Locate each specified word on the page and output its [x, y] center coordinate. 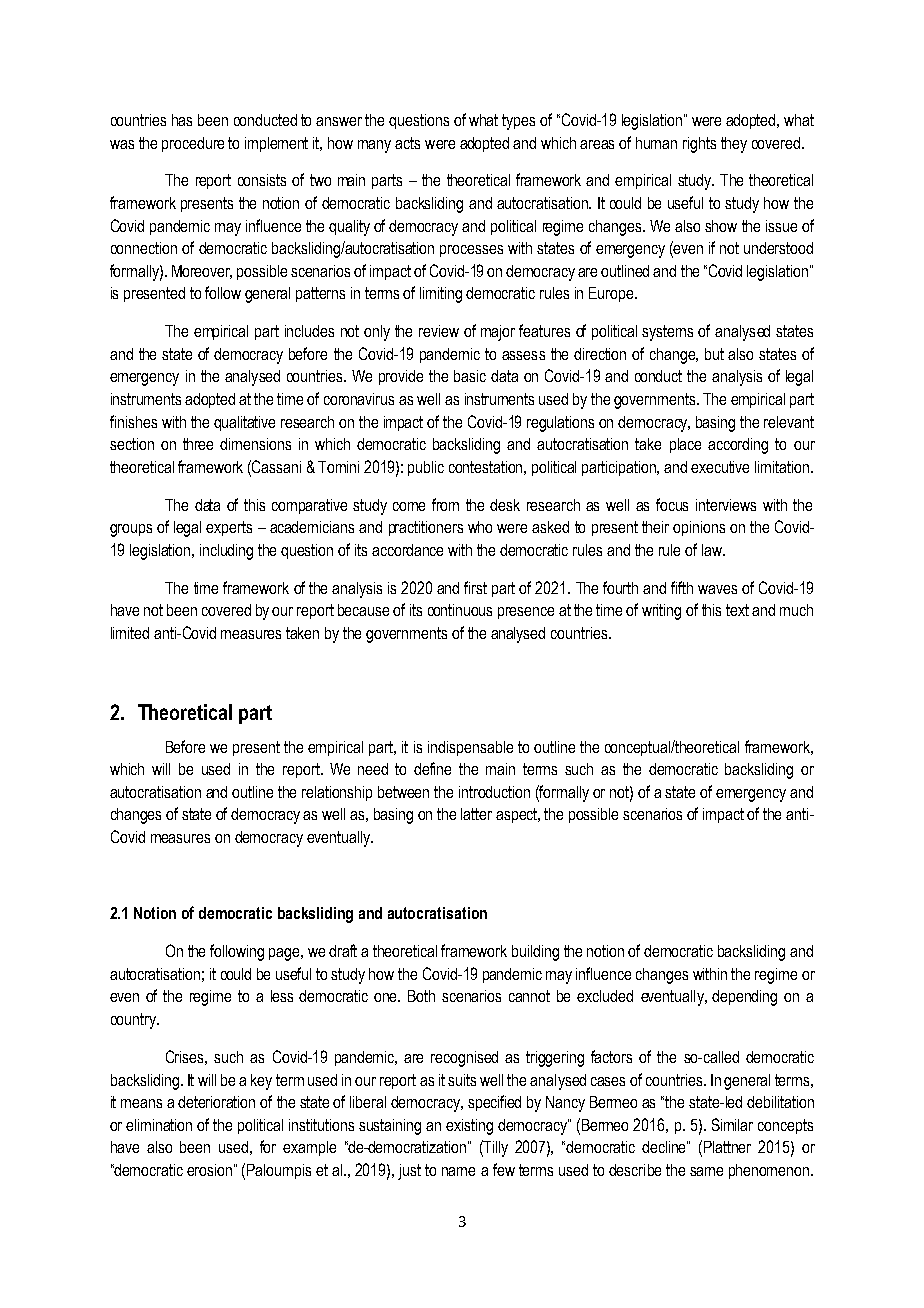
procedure [193, 144]
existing [469, 1127]
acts [407, 143]
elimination [159, 1125]
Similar [732, 1124]
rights [699, 145]
